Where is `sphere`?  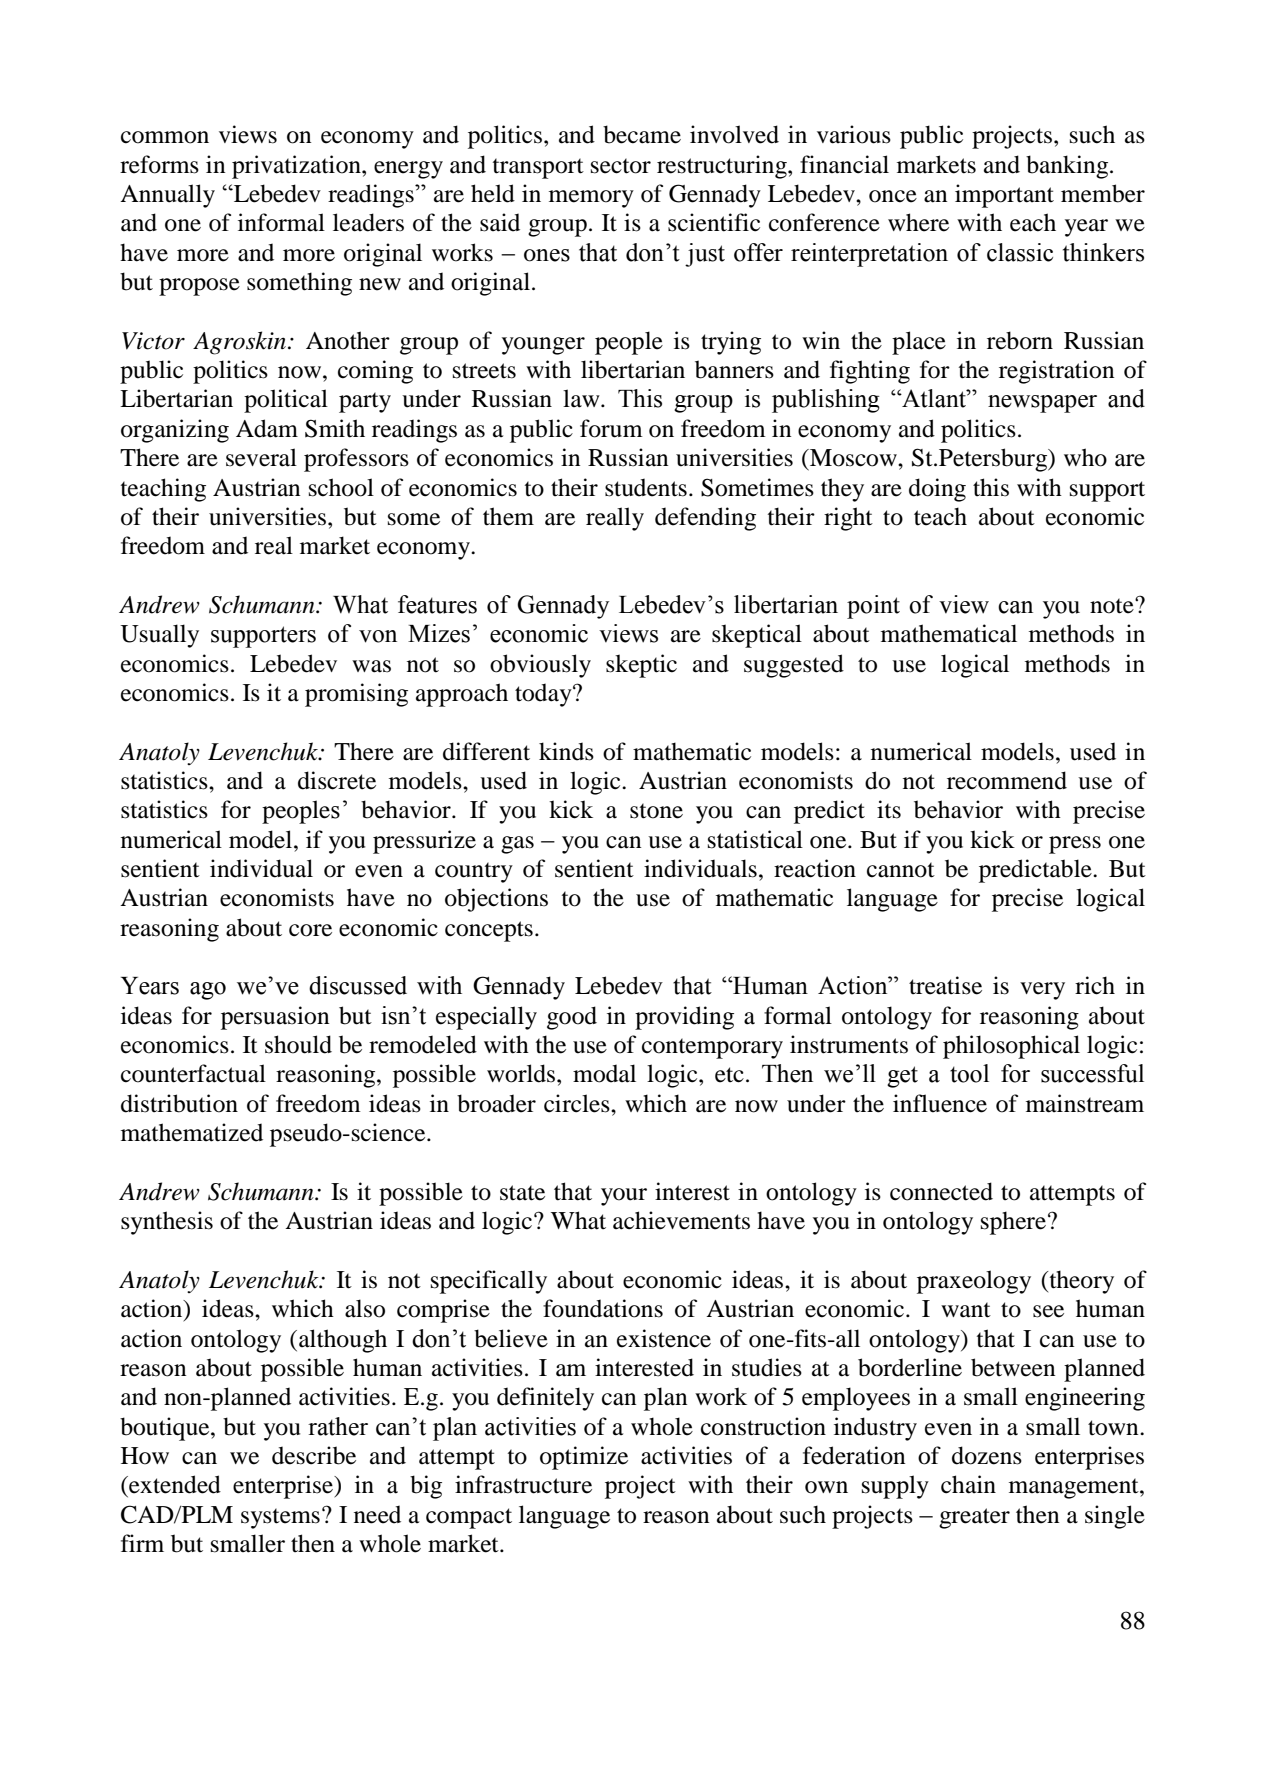
sphere is located at coordinates (1015, 1223).
